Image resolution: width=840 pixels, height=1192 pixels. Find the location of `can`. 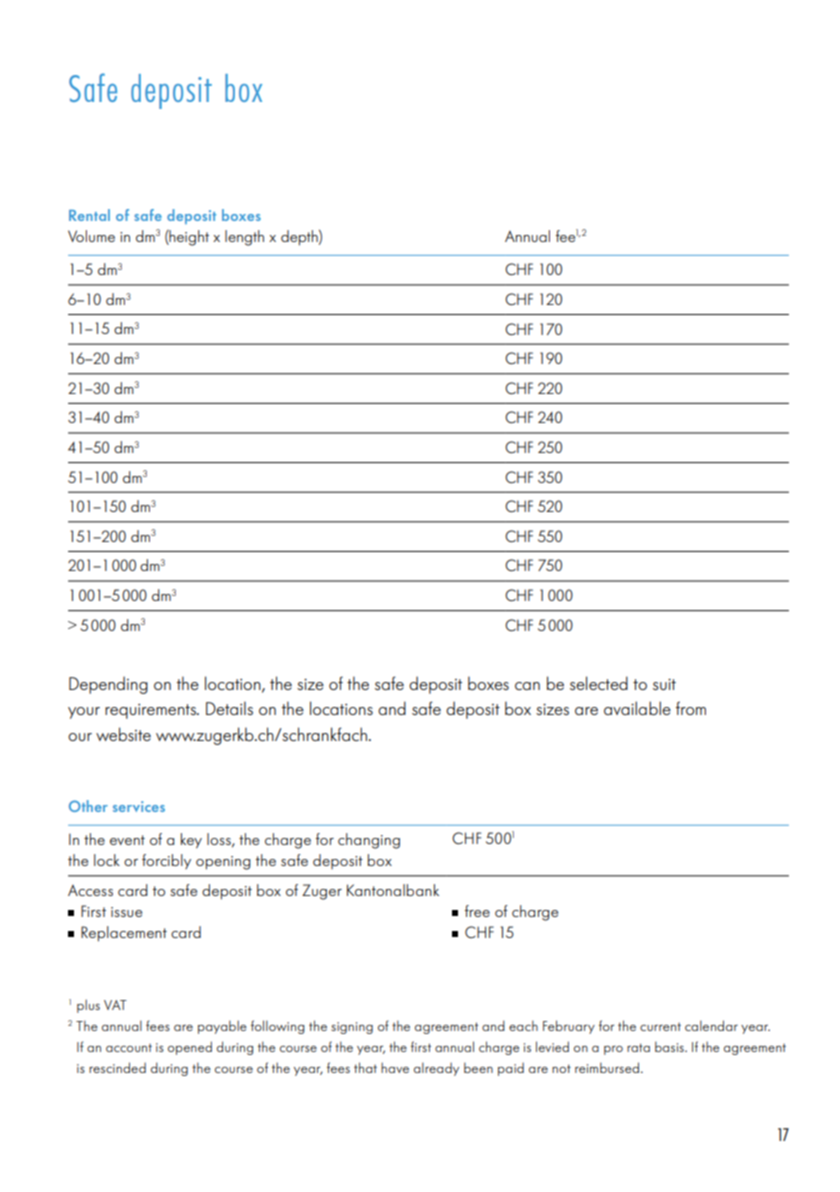

can is located at coordinates (527, 686).
